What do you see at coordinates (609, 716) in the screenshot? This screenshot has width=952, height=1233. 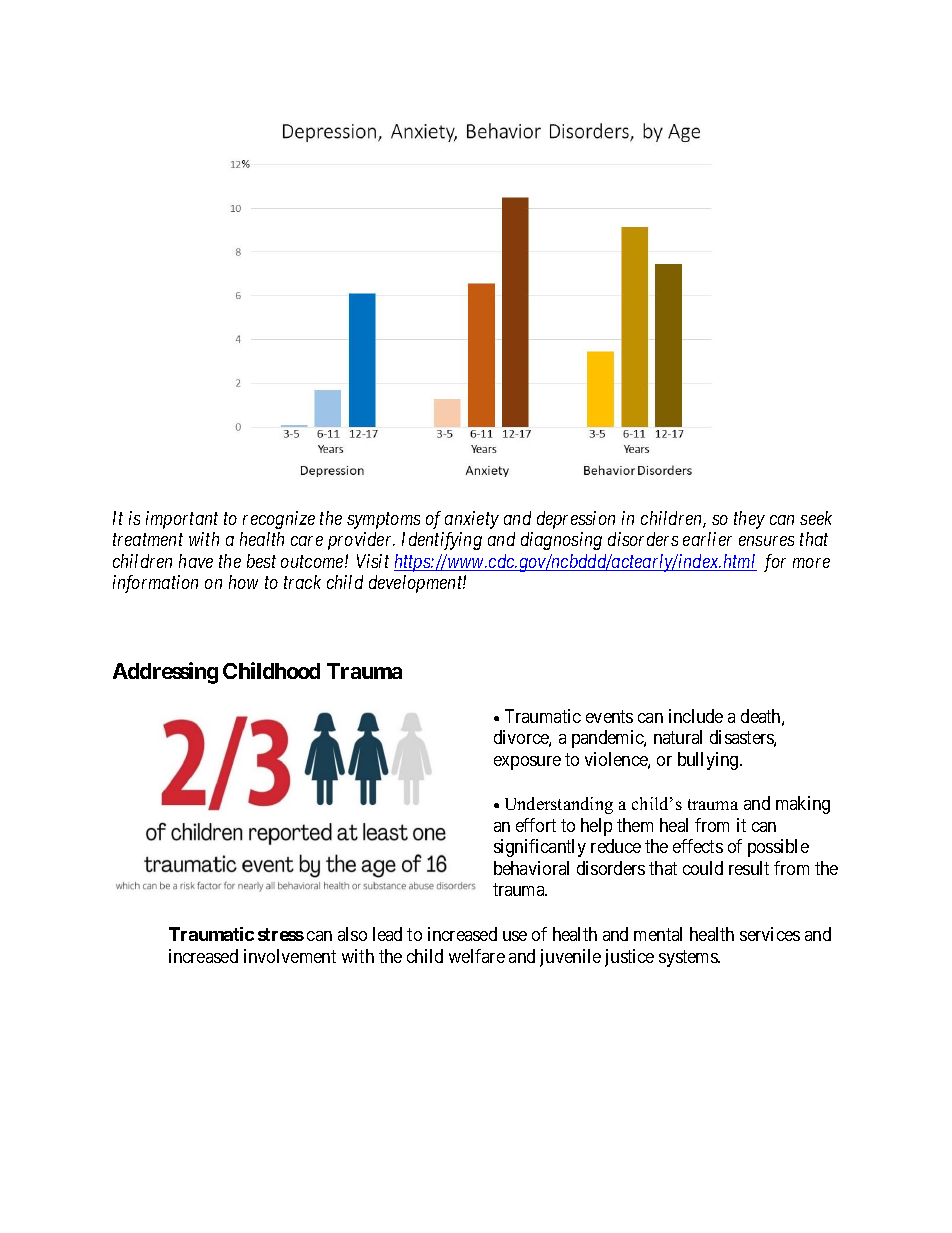 I see `events` at bounding box center [609, 716].
